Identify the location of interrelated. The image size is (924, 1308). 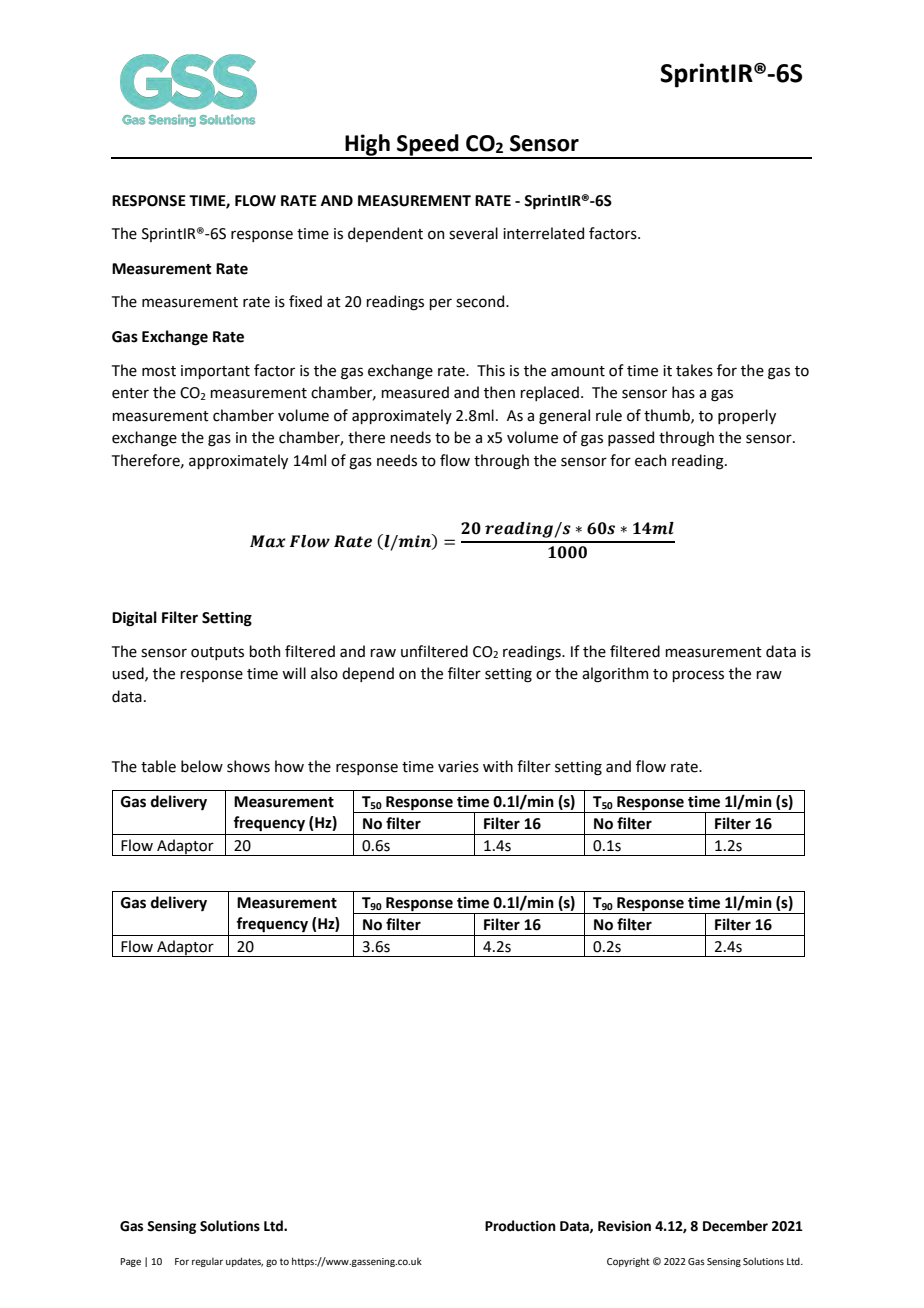
(543, 233).
